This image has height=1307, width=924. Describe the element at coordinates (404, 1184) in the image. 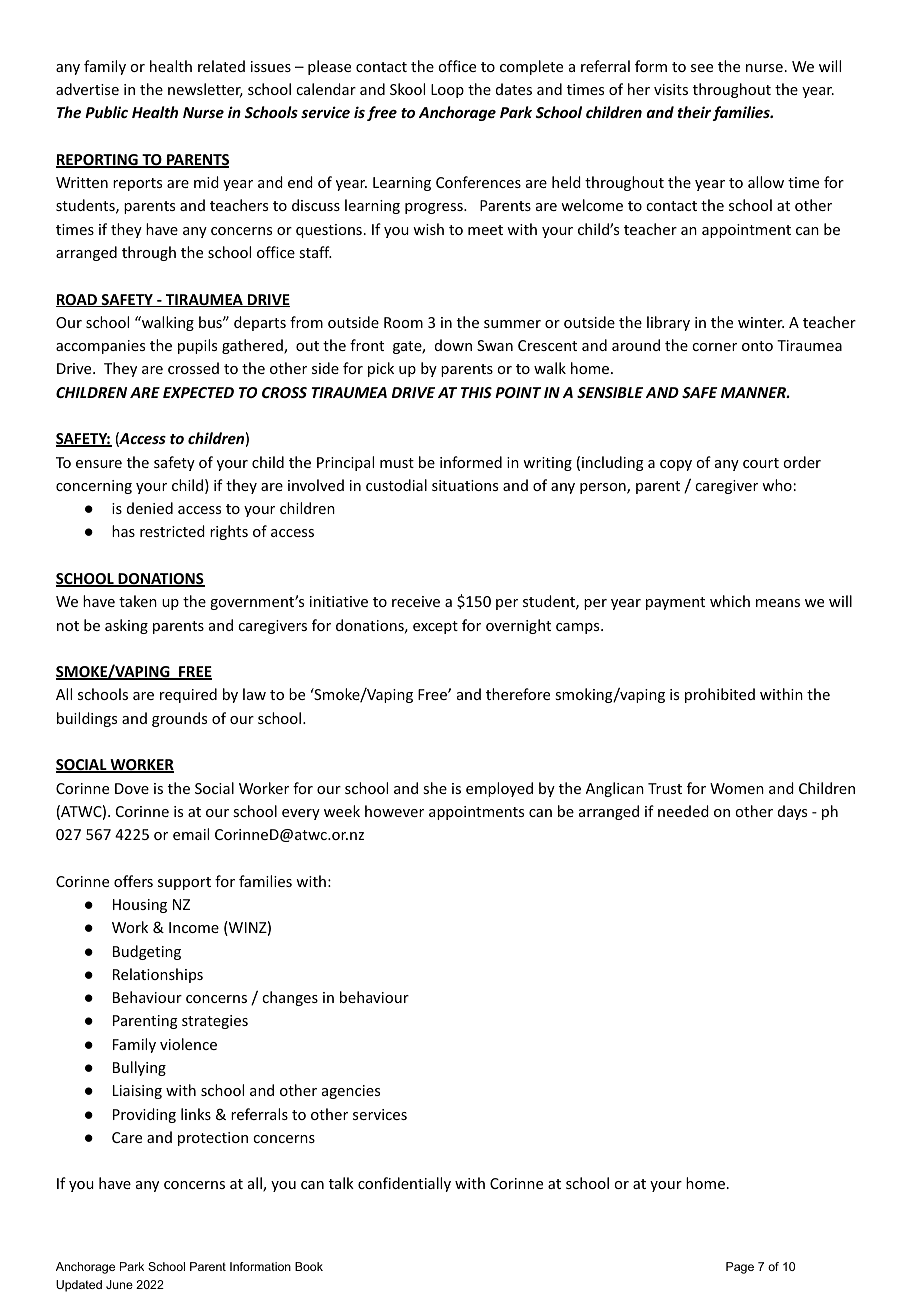

I see `confidentially` at that location.
